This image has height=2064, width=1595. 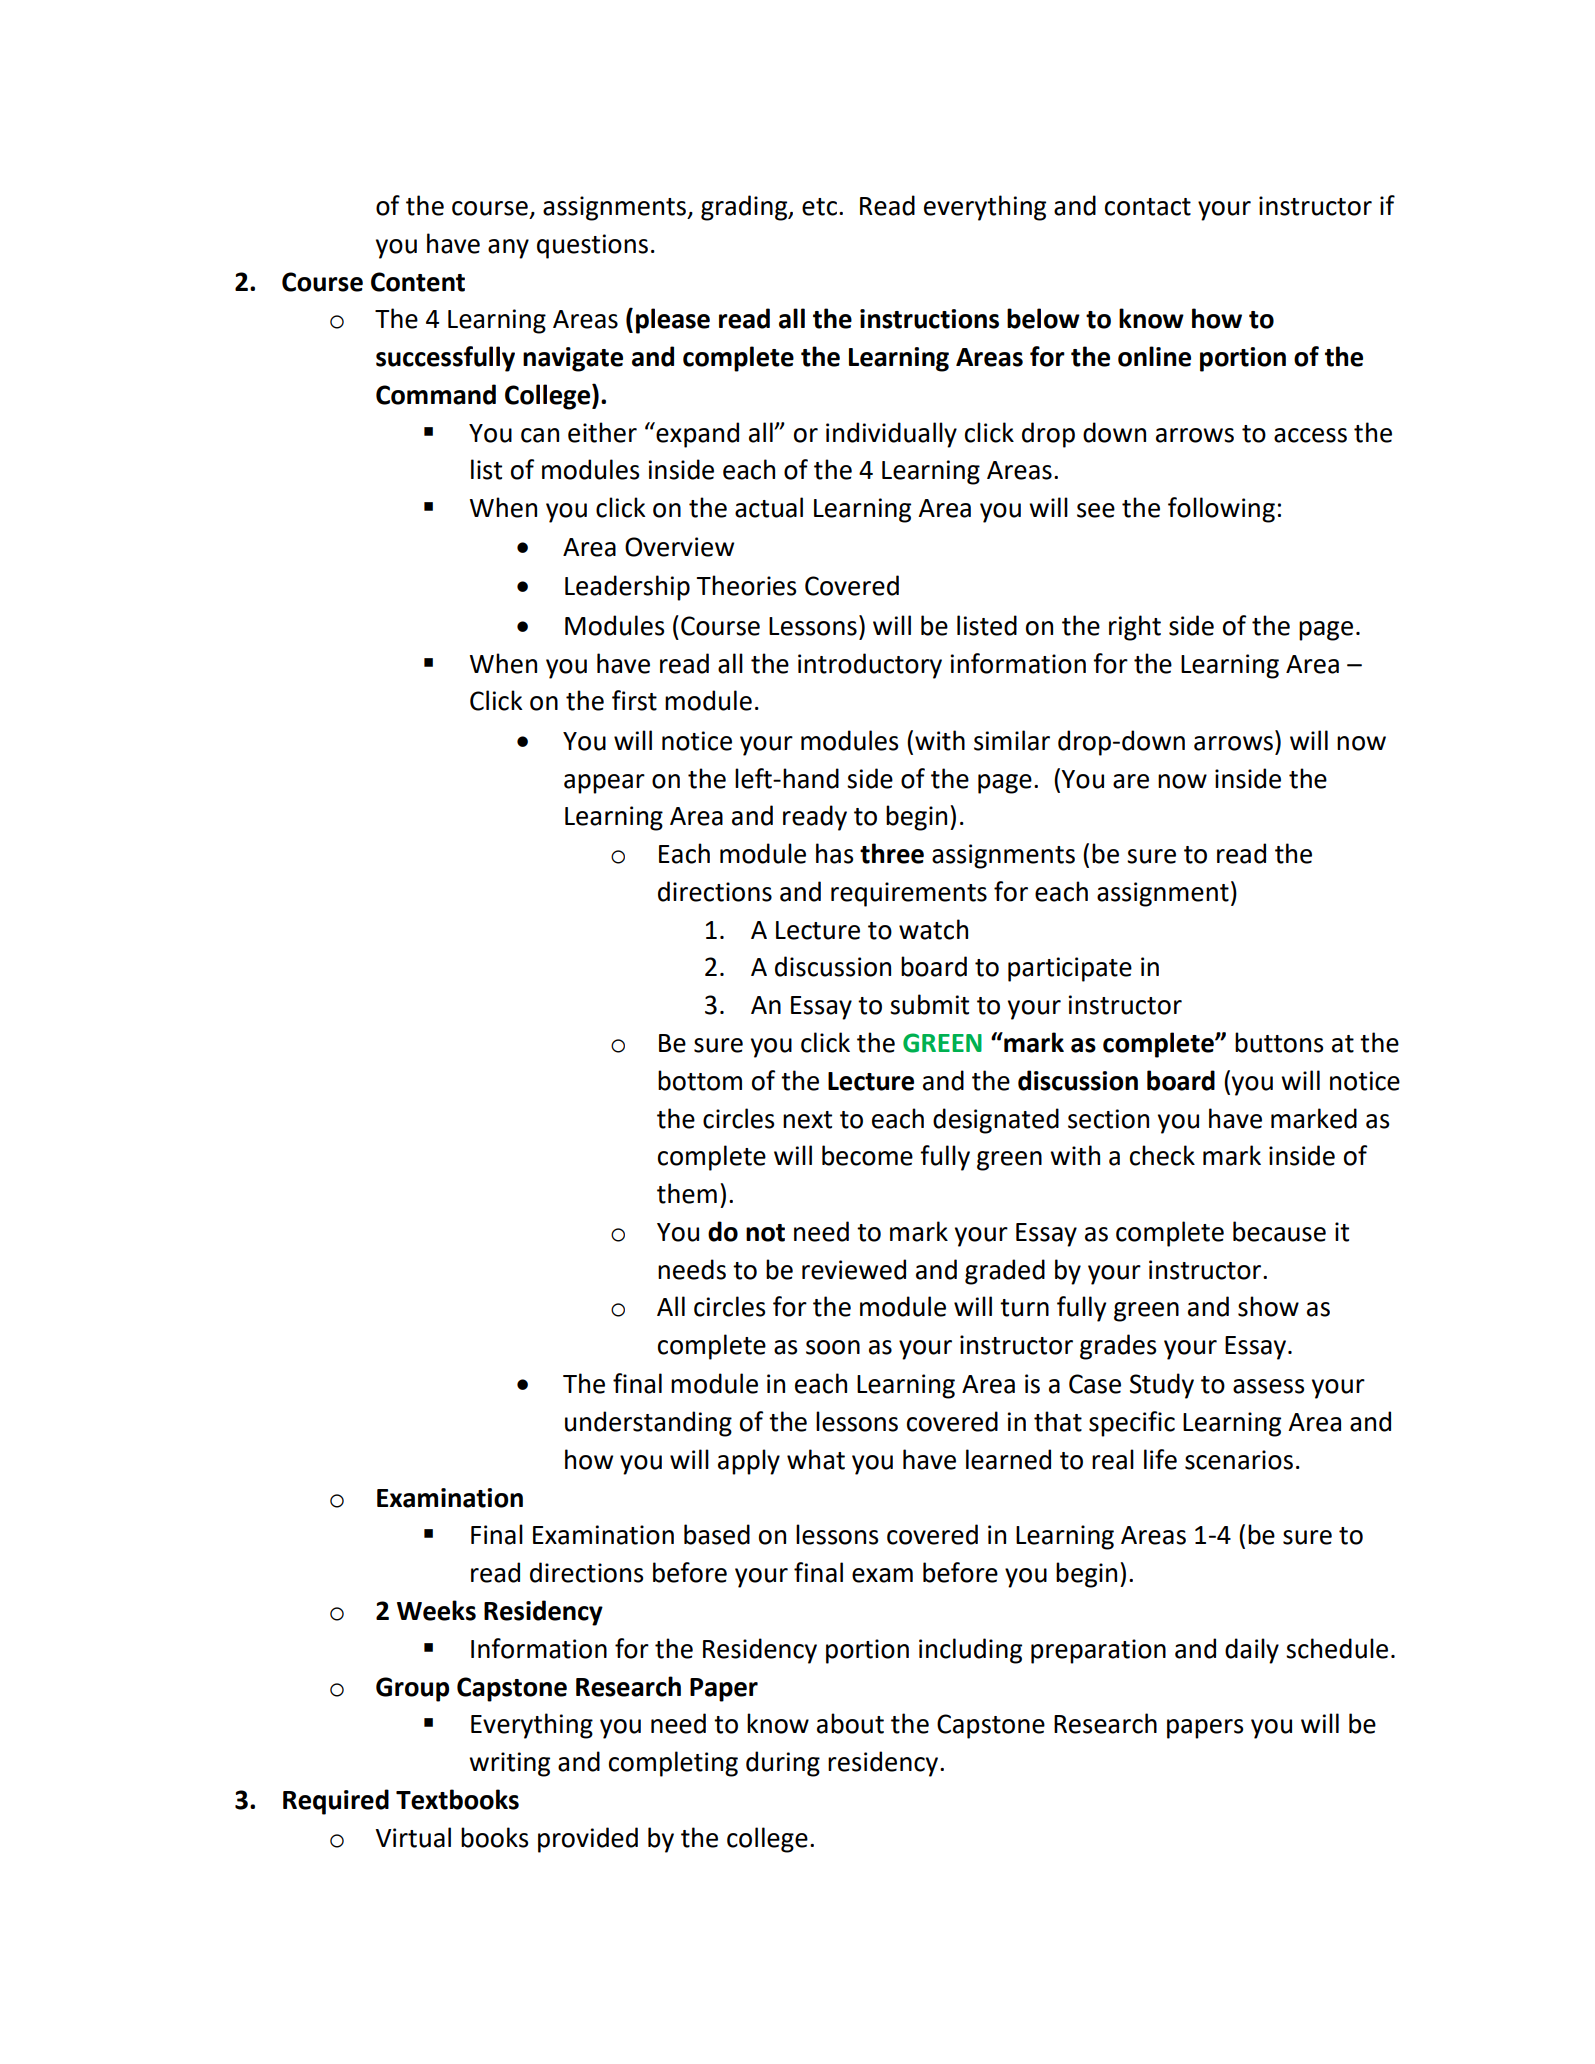 I want to click on reviewed, so click(x=854, y=1269).
